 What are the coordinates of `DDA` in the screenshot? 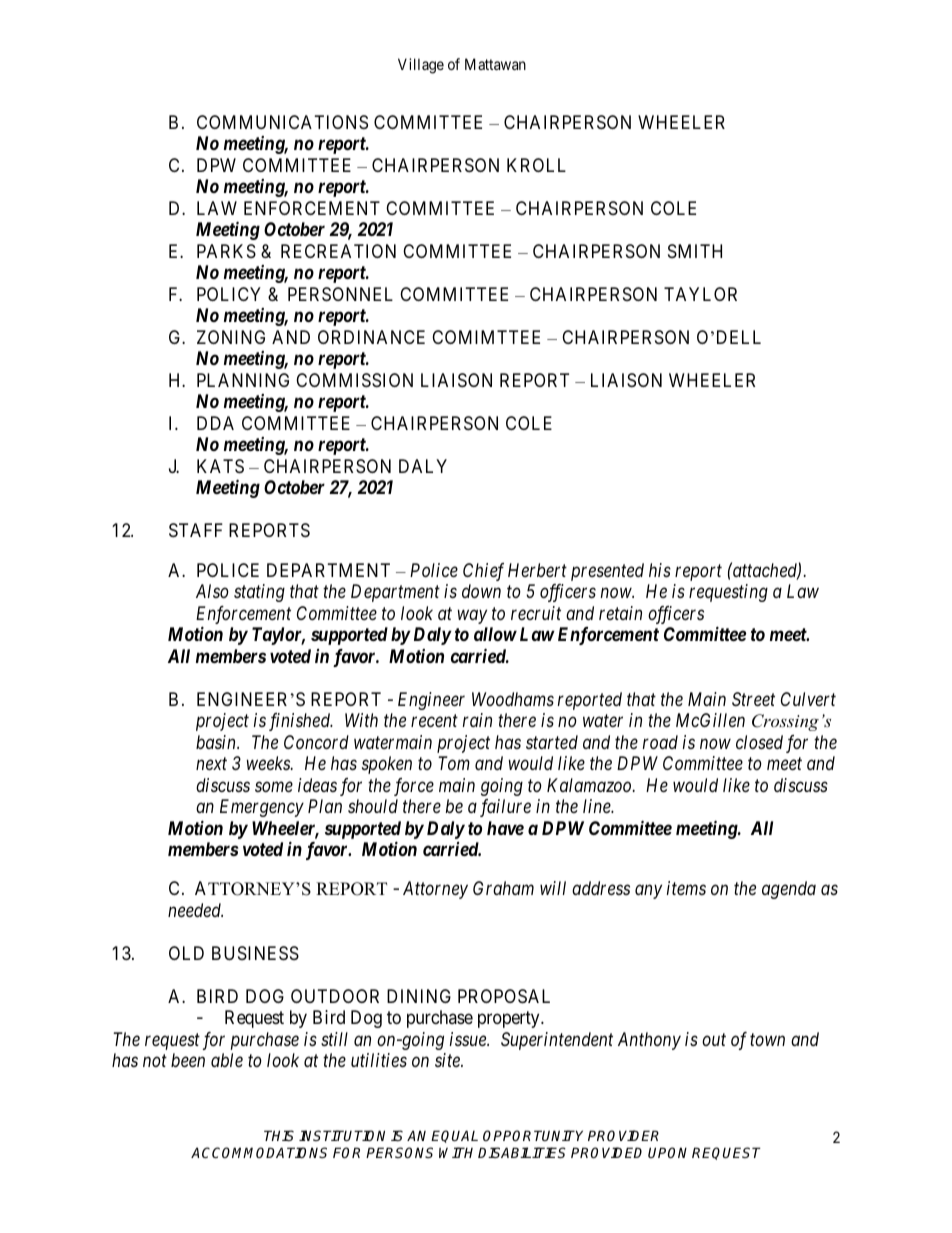 It's located at (215, 423).
